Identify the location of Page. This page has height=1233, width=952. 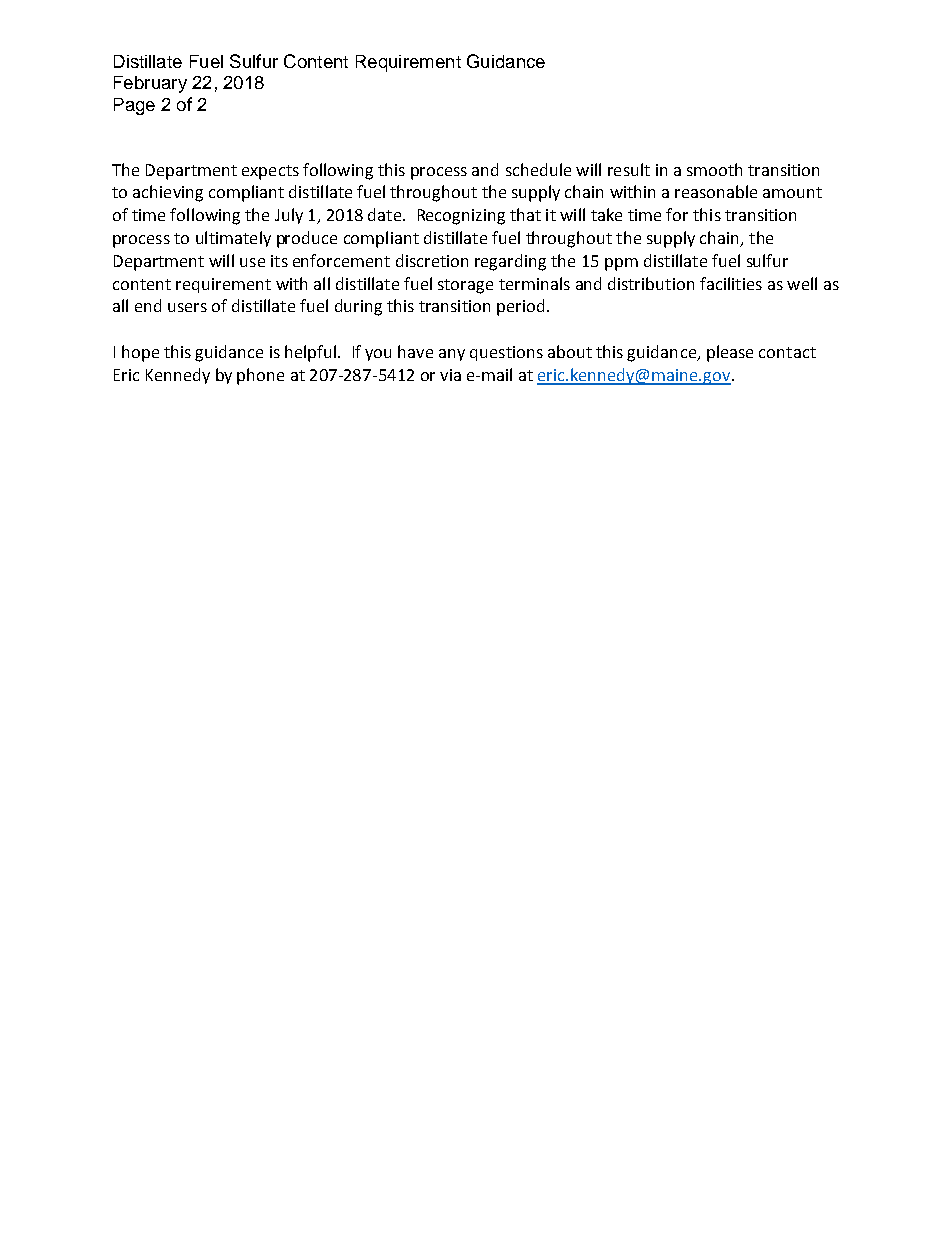
(134, 106).
